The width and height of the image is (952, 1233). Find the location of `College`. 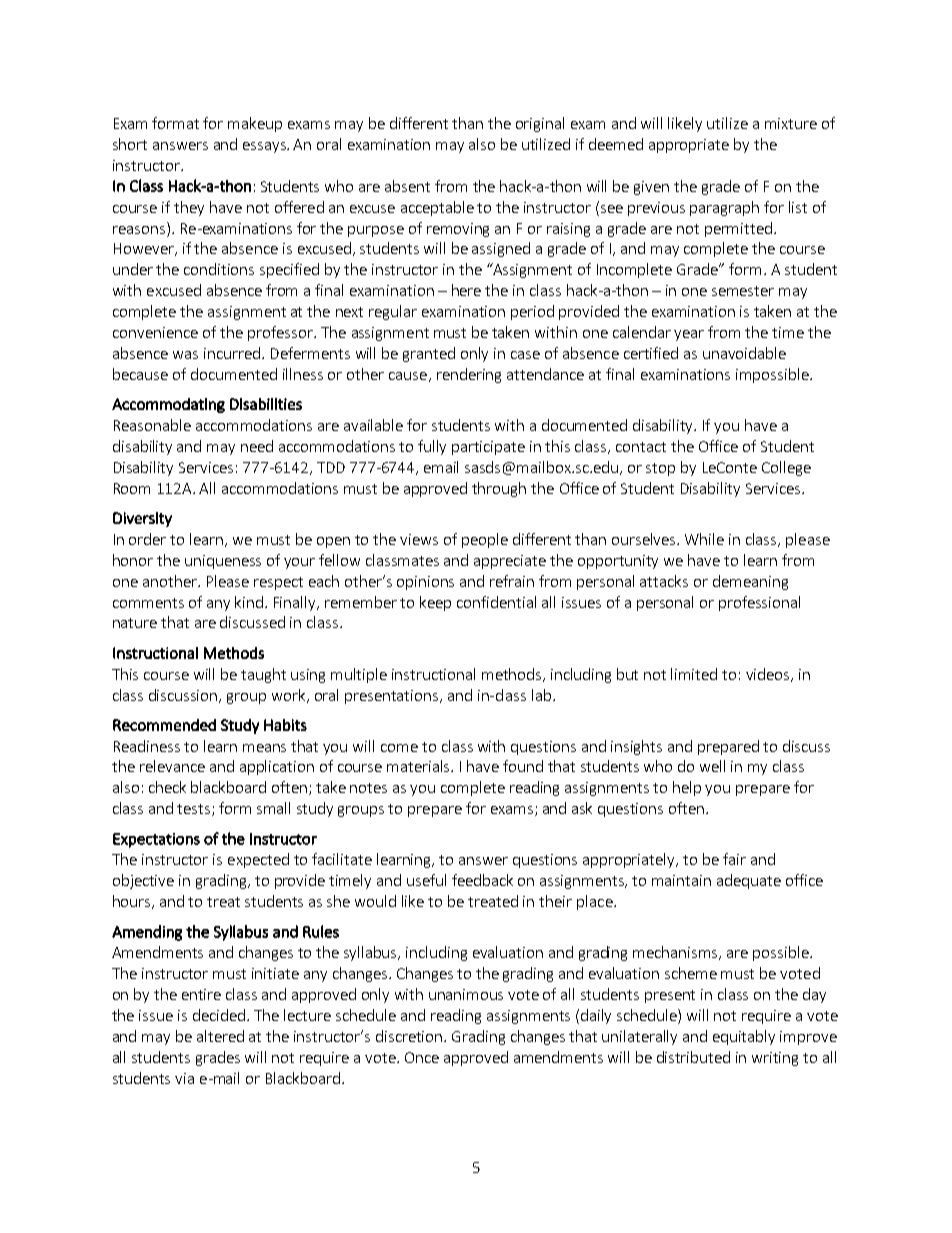

College is located at coordinates (786, 468).
